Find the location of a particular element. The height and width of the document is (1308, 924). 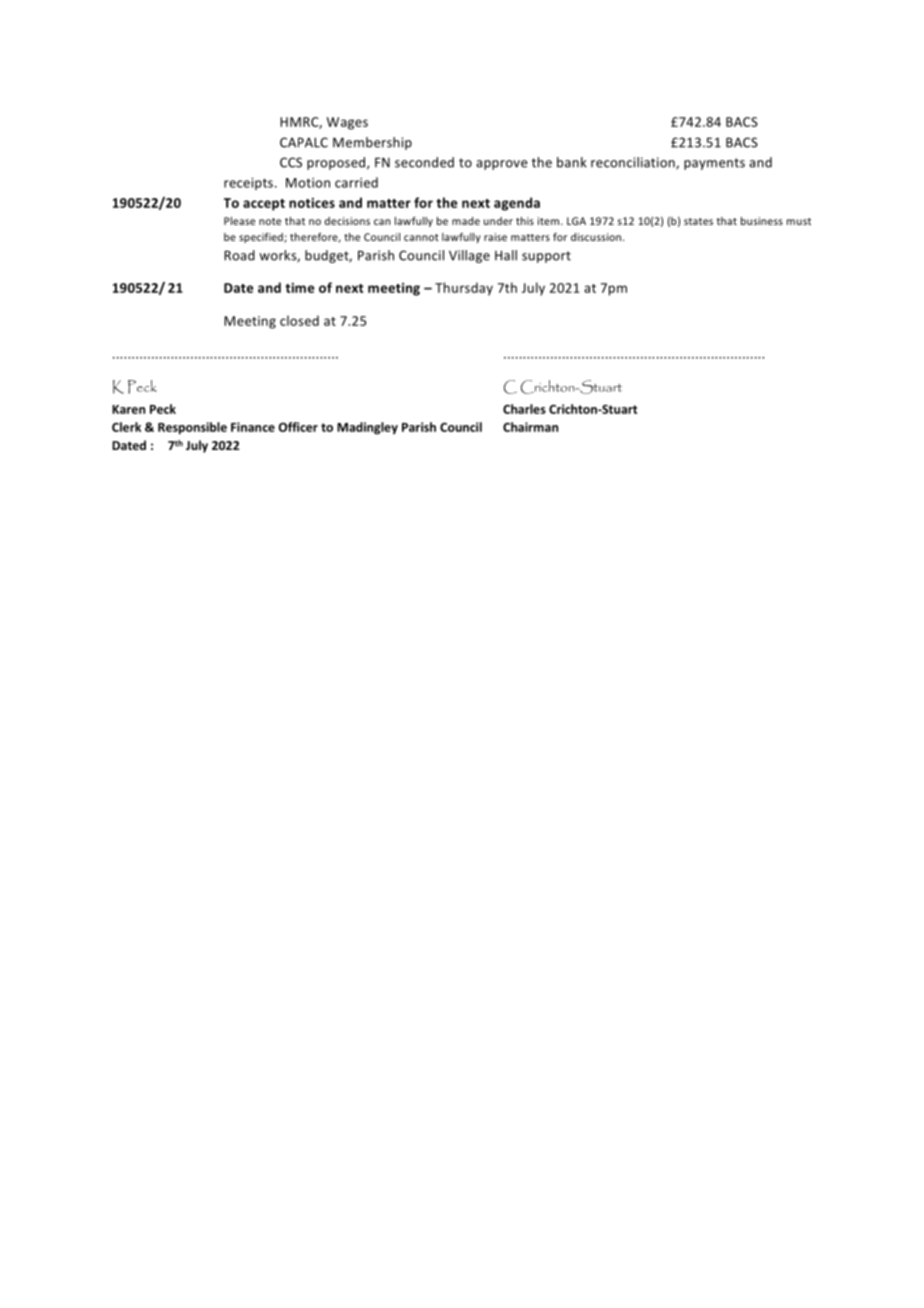

support is located at coordinates (546, 257).
